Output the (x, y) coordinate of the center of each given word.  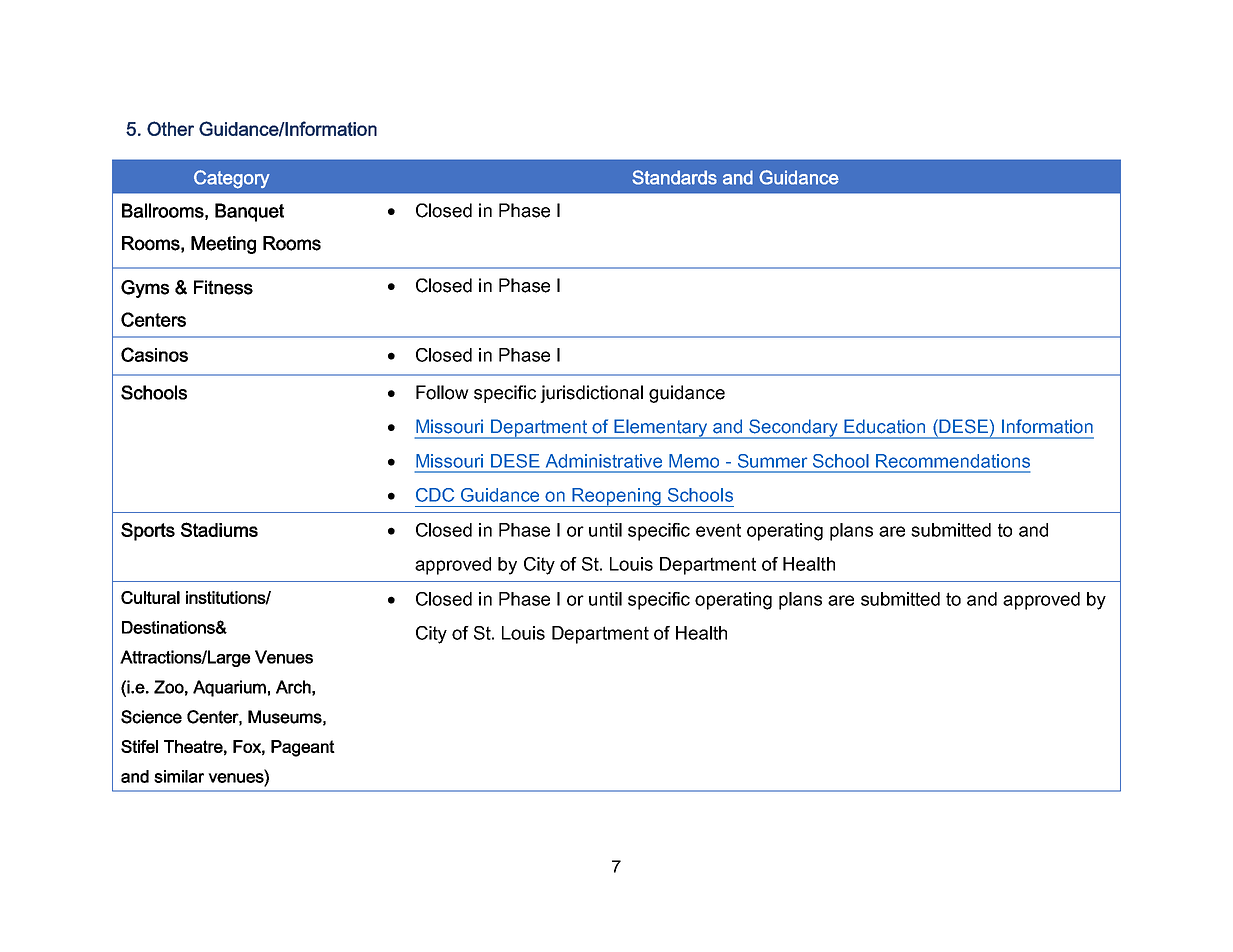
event (718, 530)
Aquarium (229, 688)
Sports (148, 531)
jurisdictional (591, 394)
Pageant (303, 748)
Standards (674, 177)
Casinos (154, 354)
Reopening (617, 497)
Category (232, 179)
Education (884, 426)
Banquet (249, 212)
